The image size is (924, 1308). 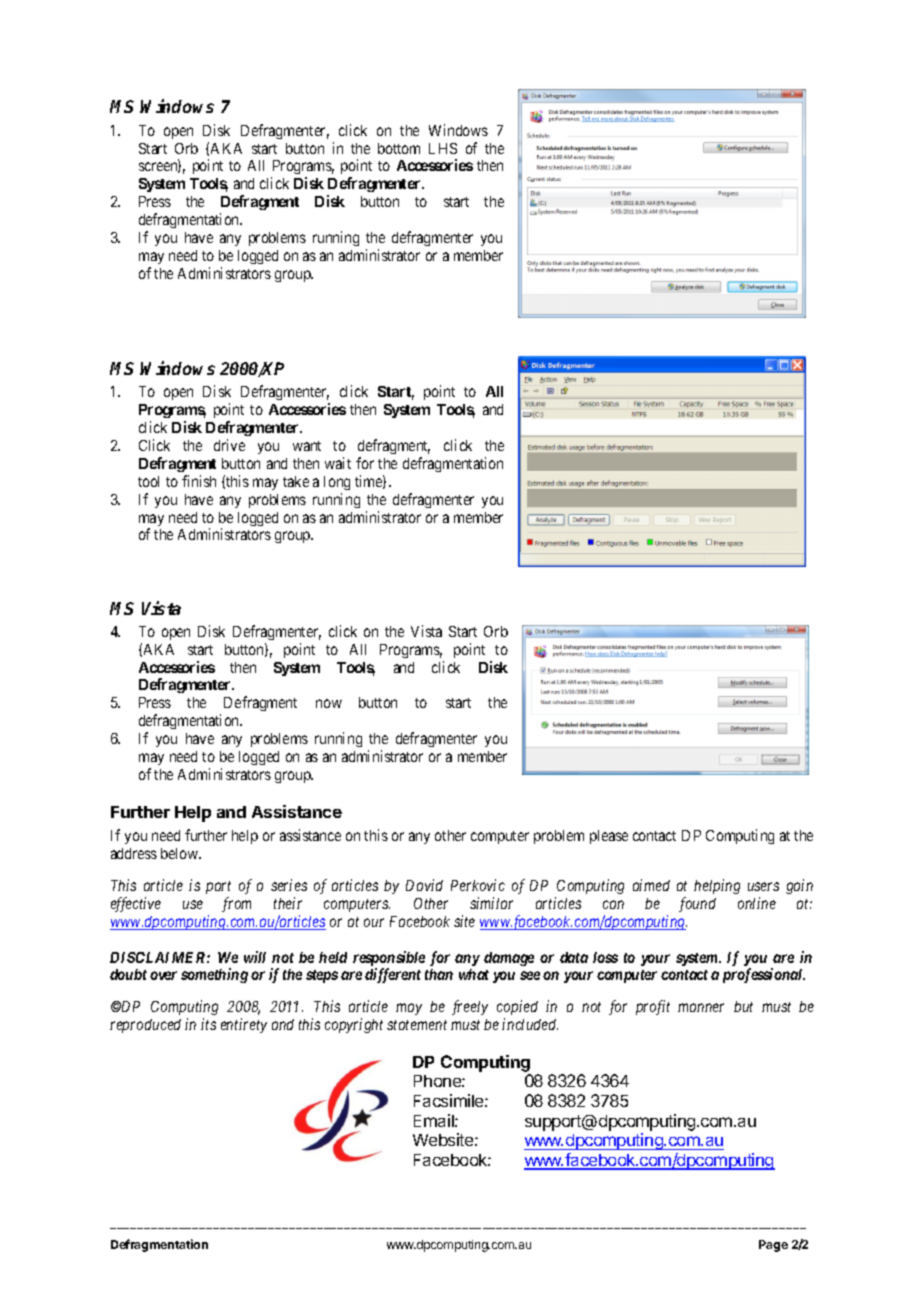 I want to click on statement, so click(x=417, y=1025).
